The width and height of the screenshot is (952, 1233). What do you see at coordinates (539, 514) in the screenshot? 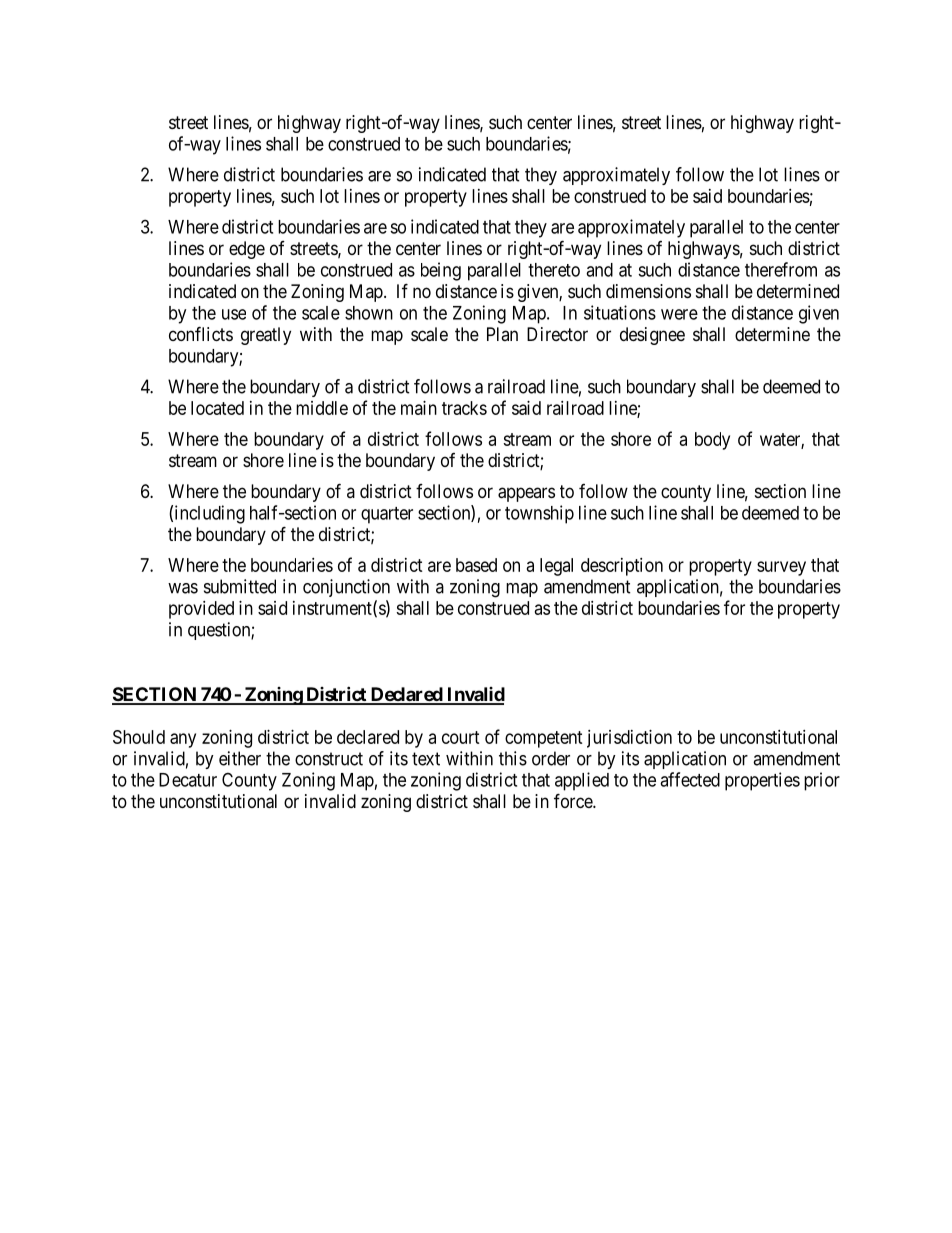
I see `township` at bounding box center [539, 514].
